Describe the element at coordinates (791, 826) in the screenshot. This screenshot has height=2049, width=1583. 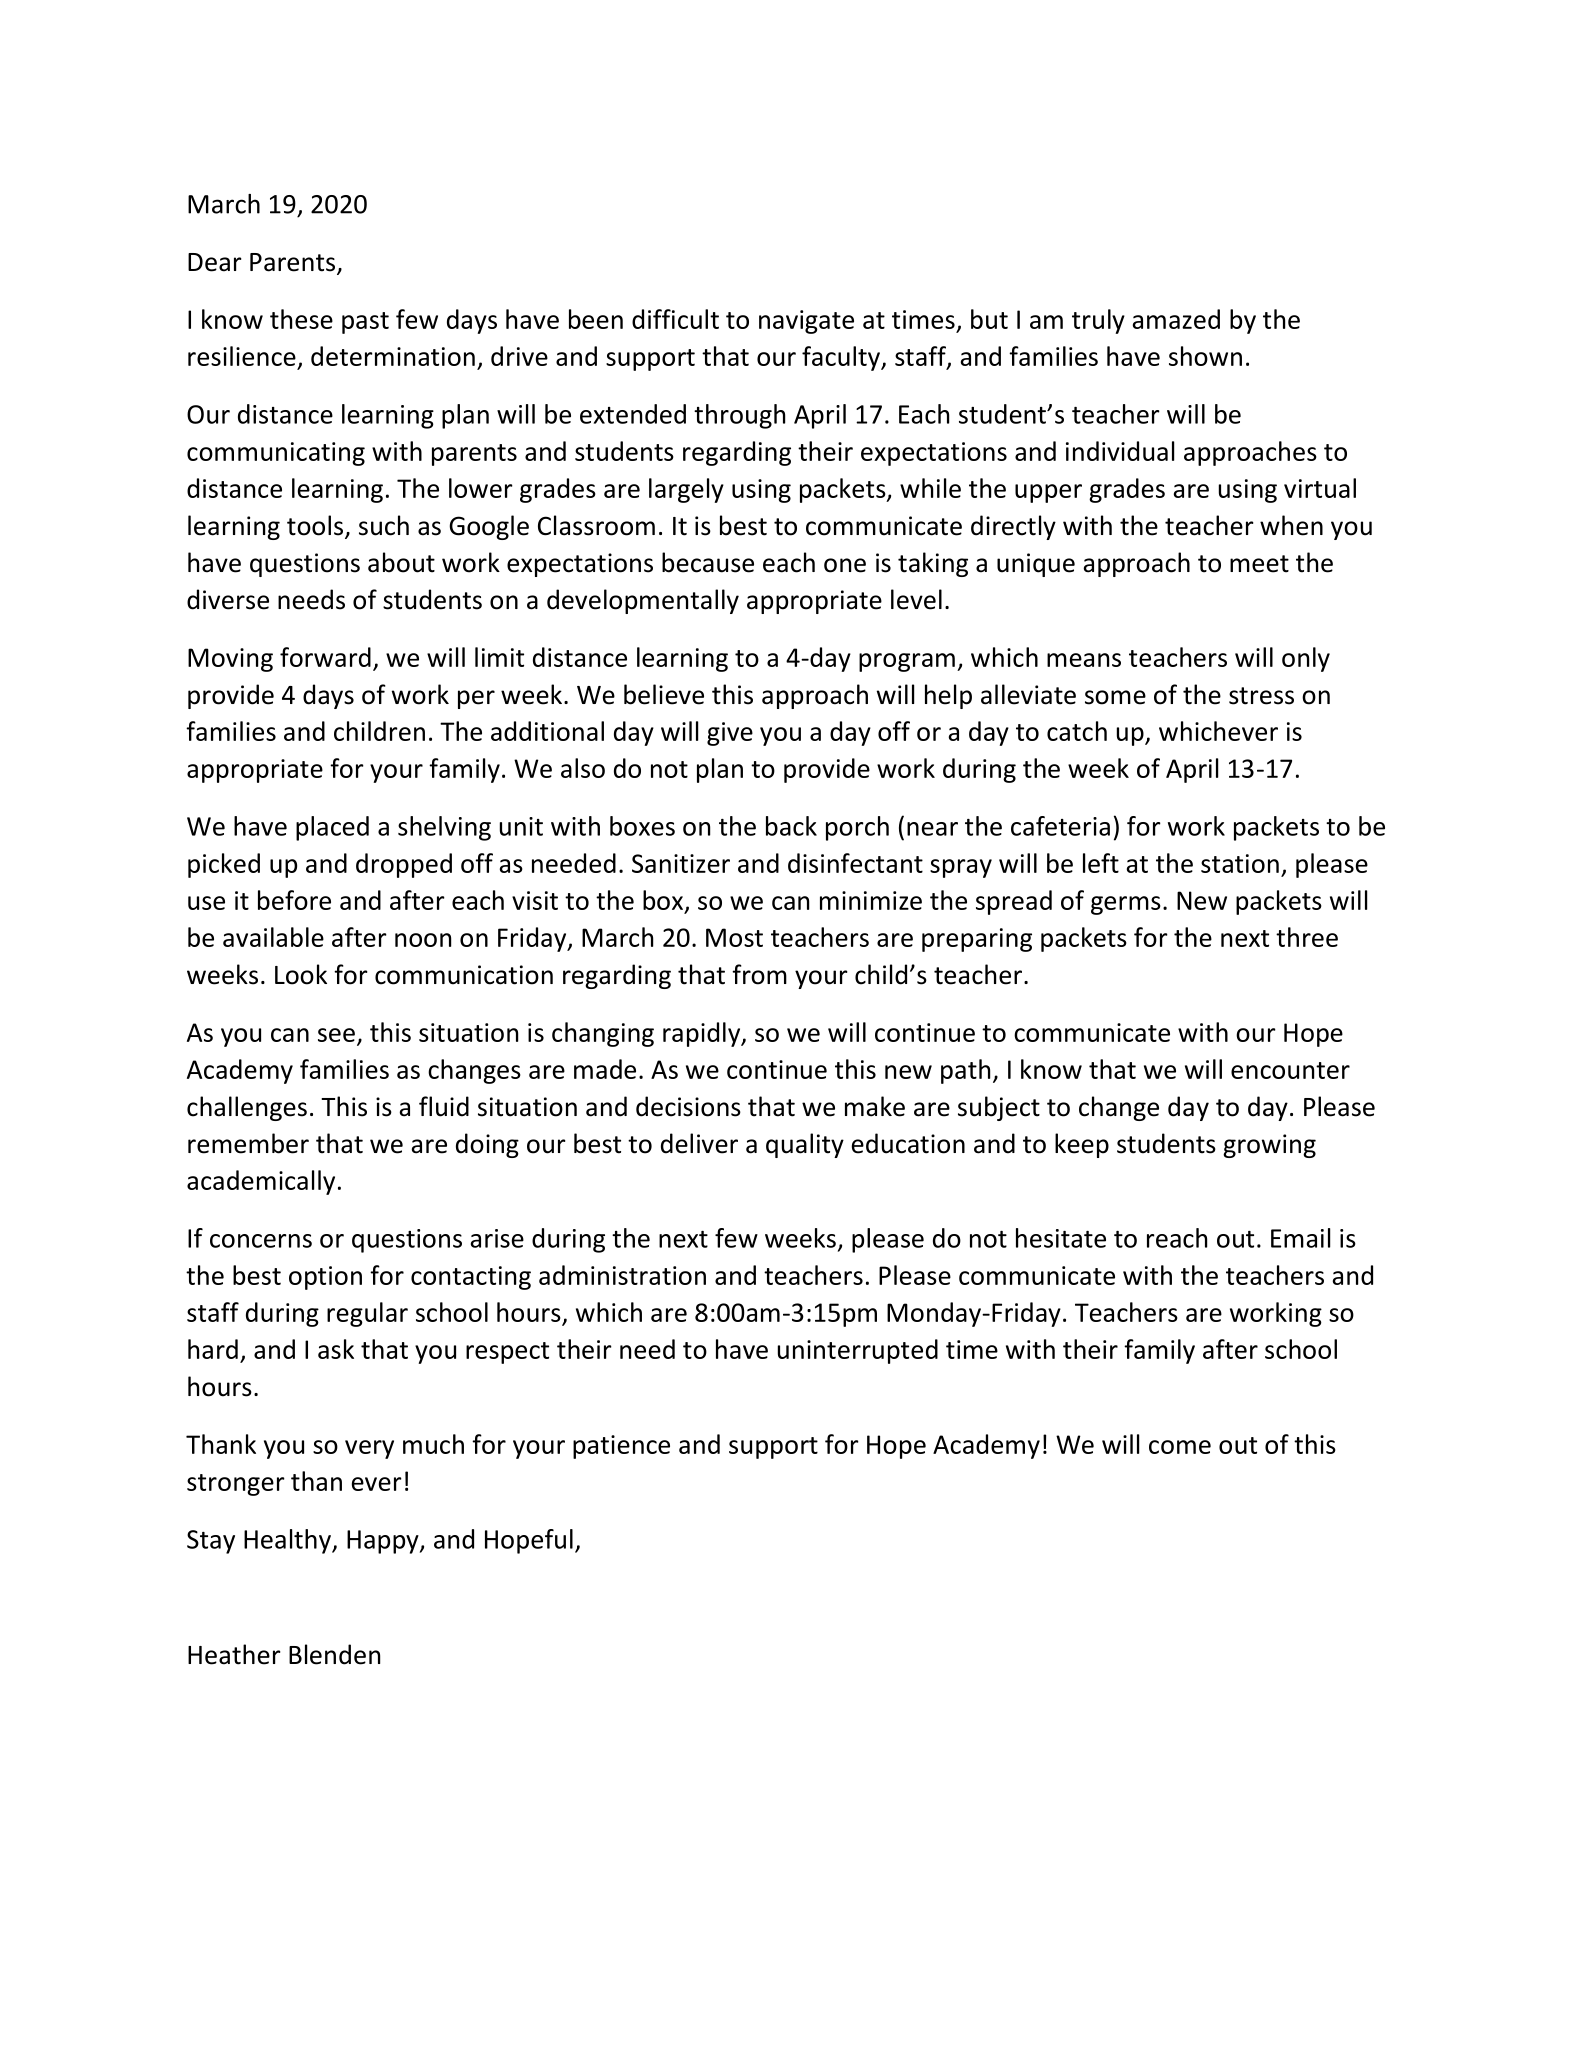
I see `back` at that location.
